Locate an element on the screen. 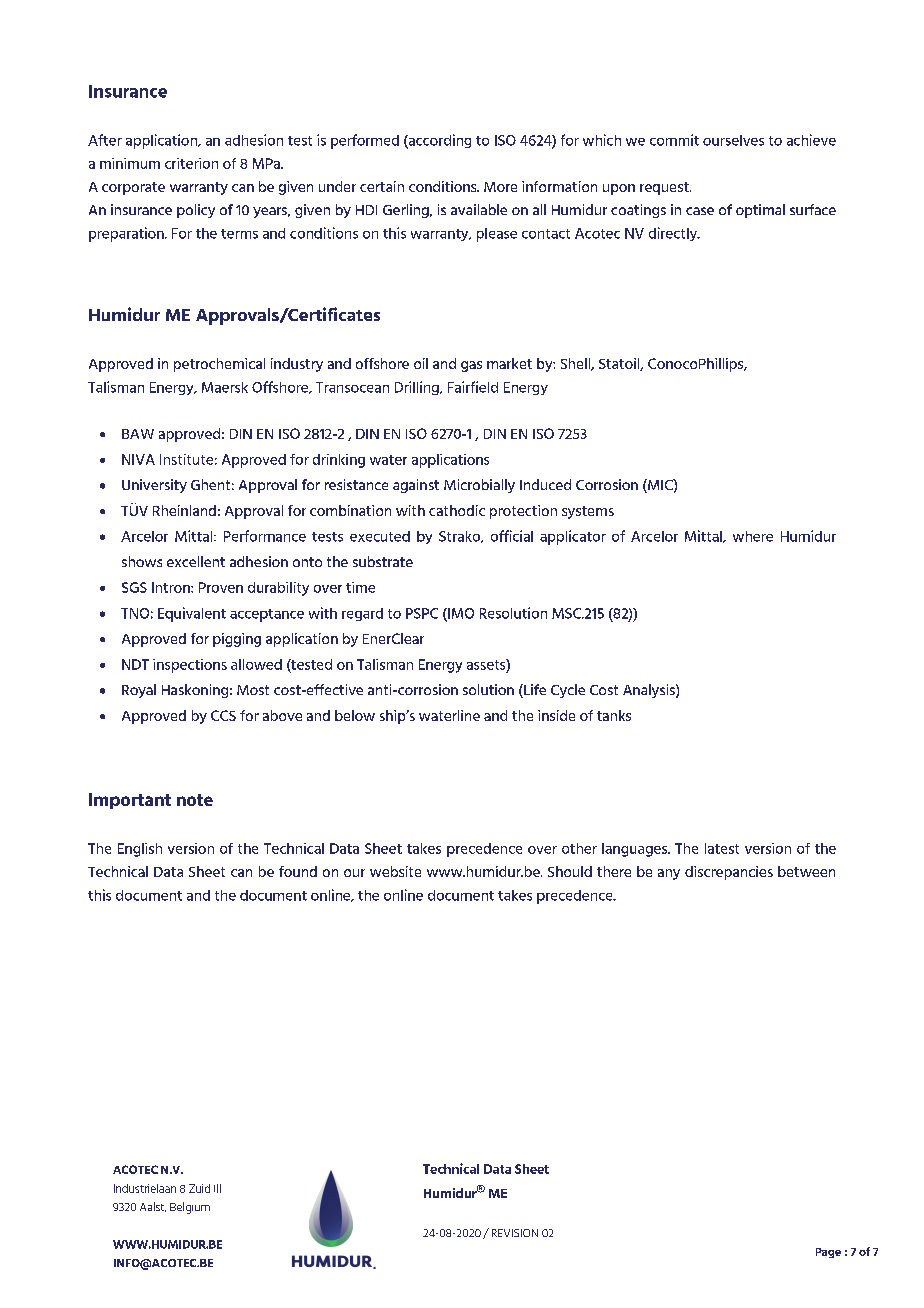  Rheinland is located at coordinates (184, 510).
